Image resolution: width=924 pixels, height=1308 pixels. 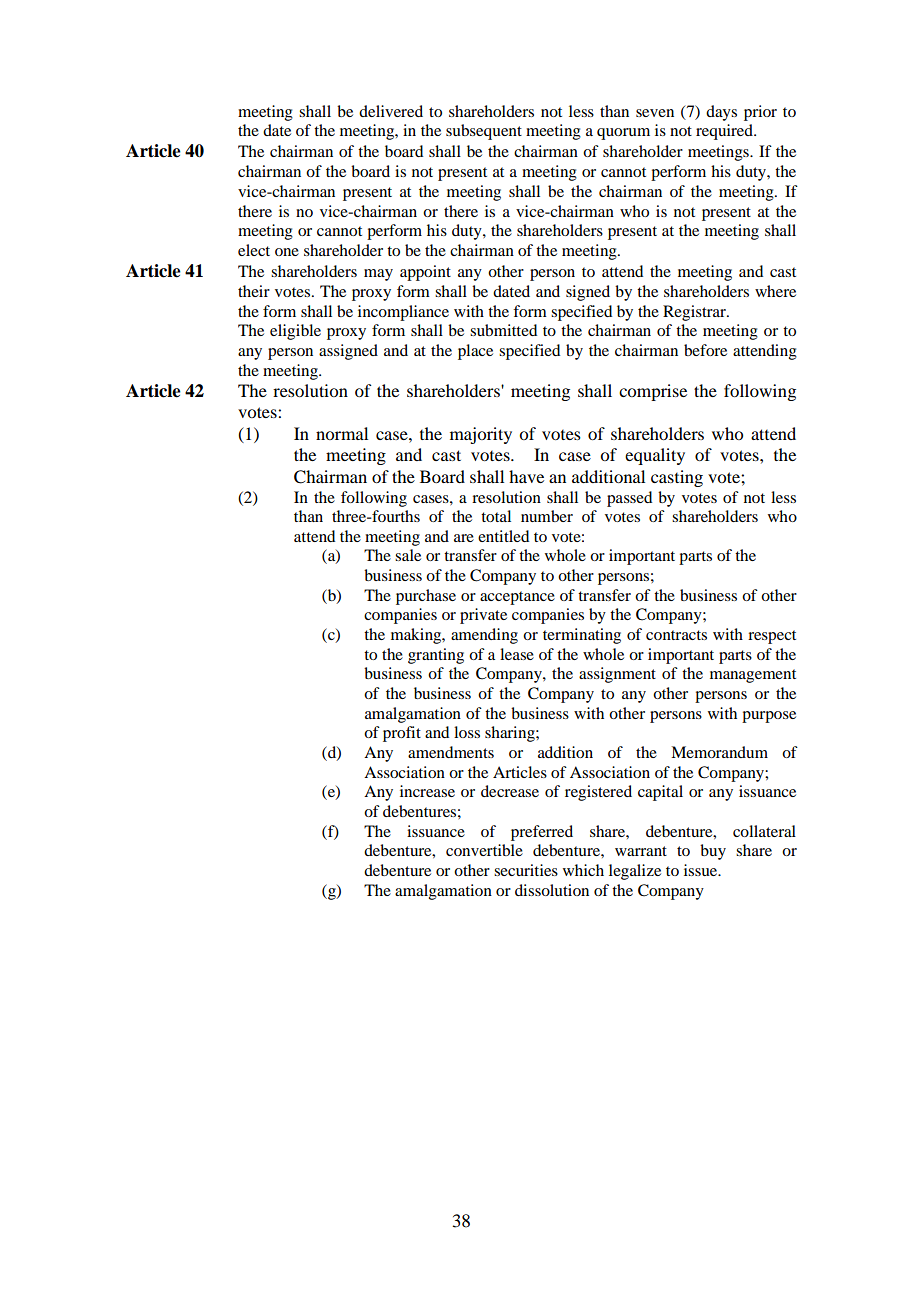 I want to click on total, so click(x=496, y=516).
